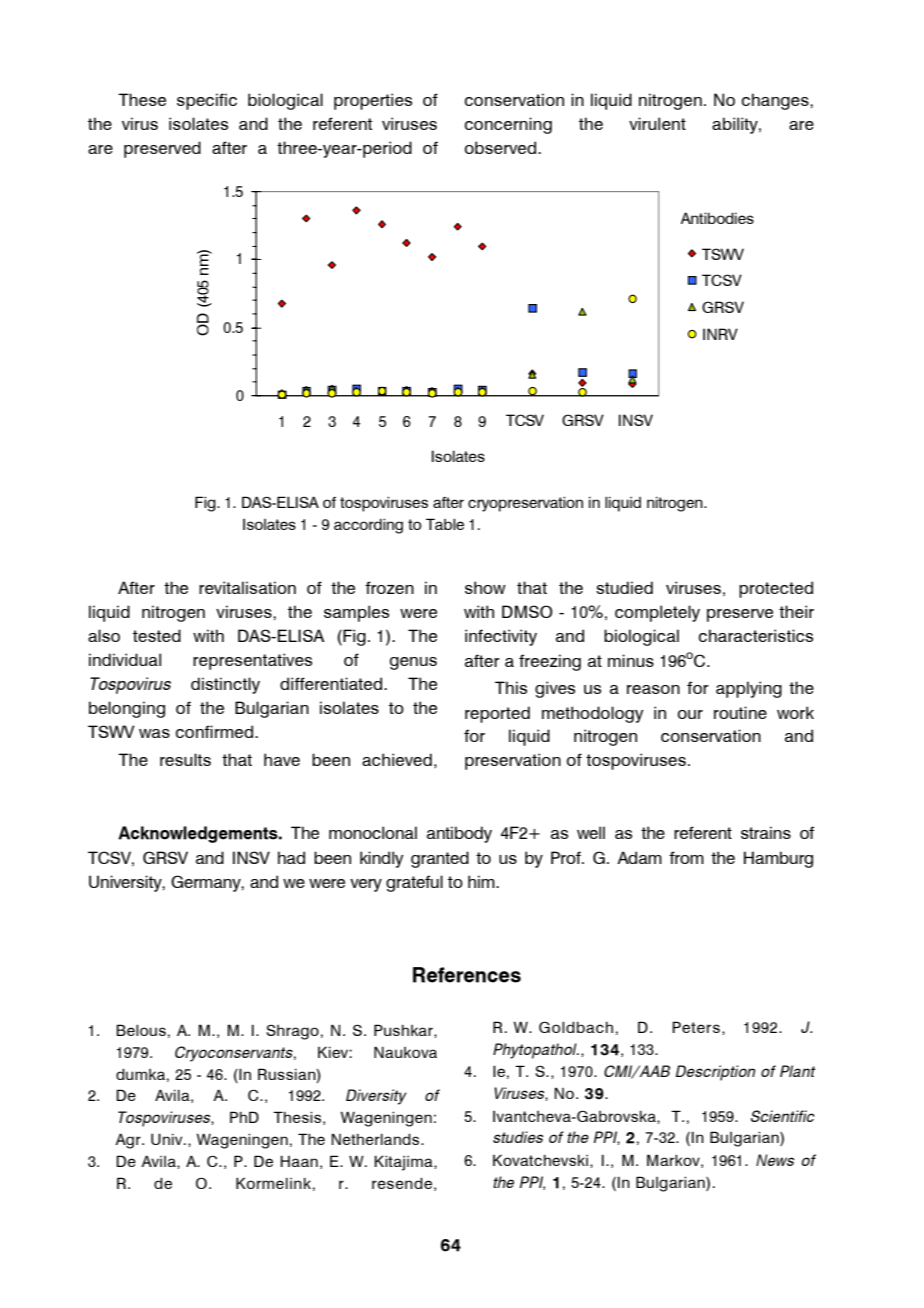 The width and height of the document is (924, 1308). What do you see at coordinates (459, 834) in the document?
I see `antibody` at bounding box center [459, 834].
